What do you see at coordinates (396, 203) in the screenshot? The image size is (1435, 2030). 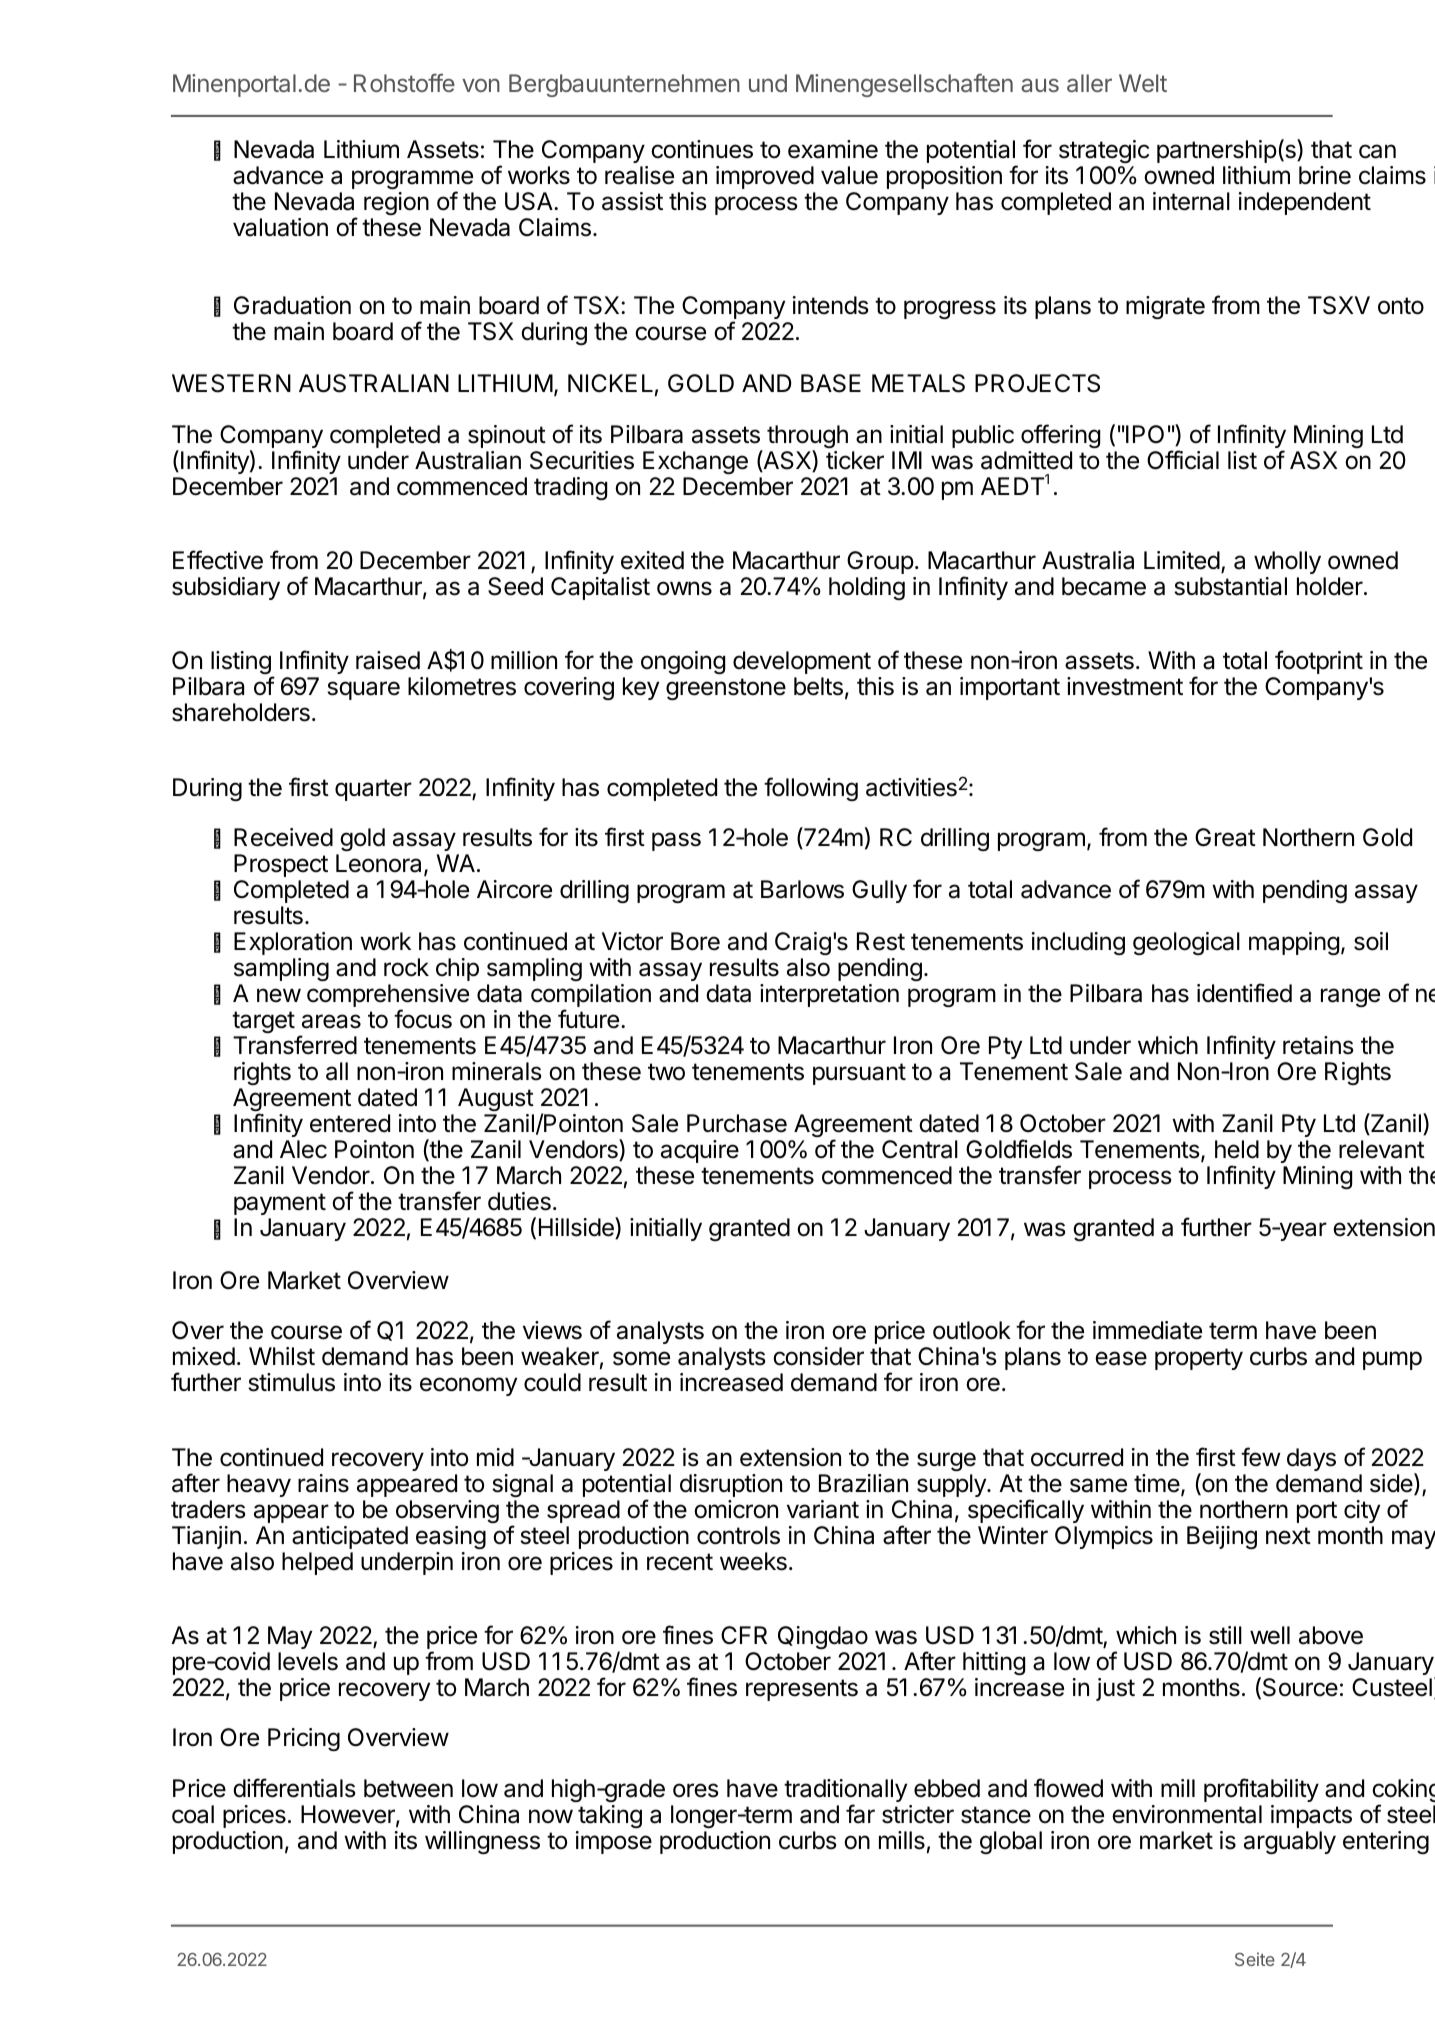 I see `region` at bounding box center [396, 203].
